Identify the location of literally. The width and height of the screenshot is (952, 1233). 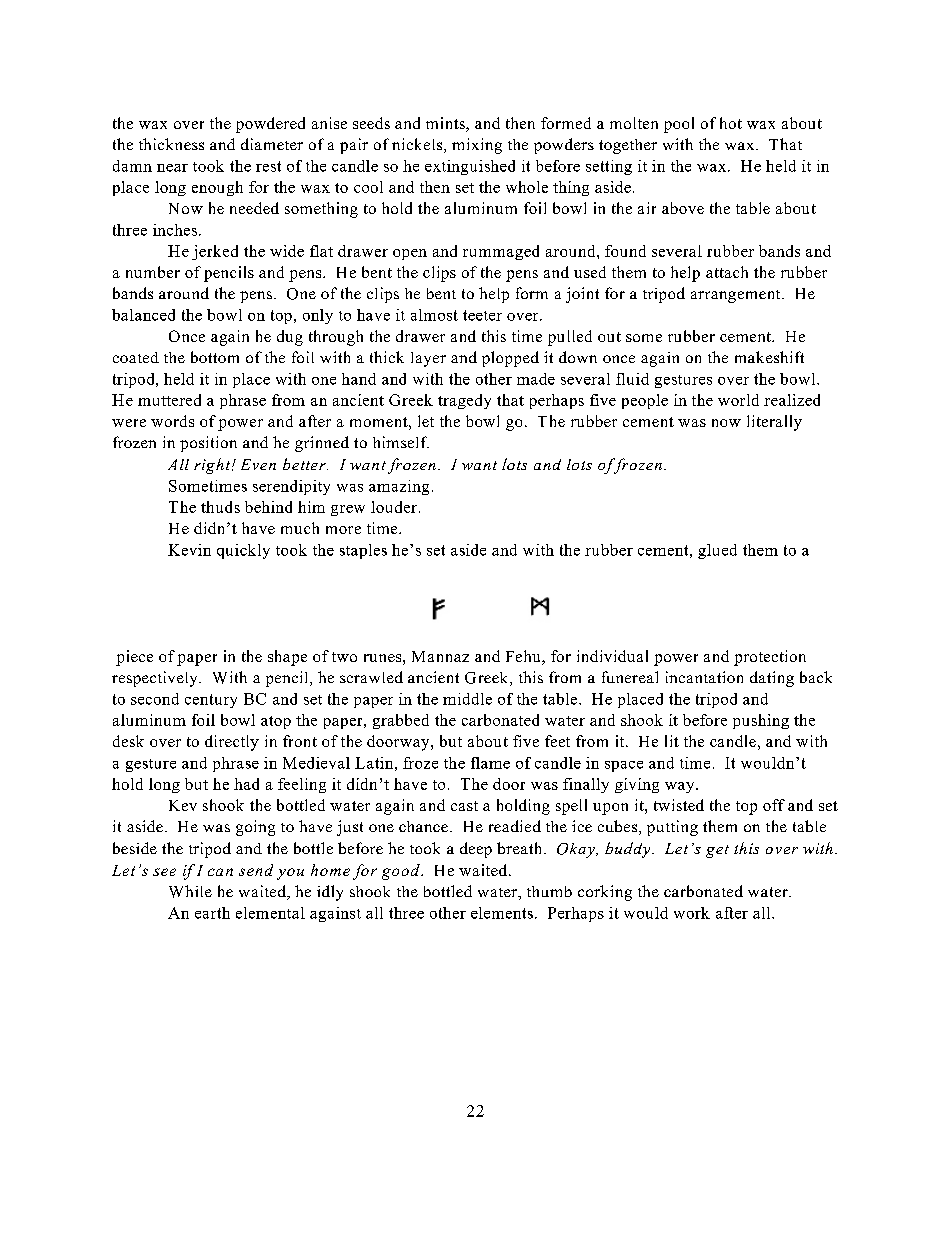
(774, 423).
